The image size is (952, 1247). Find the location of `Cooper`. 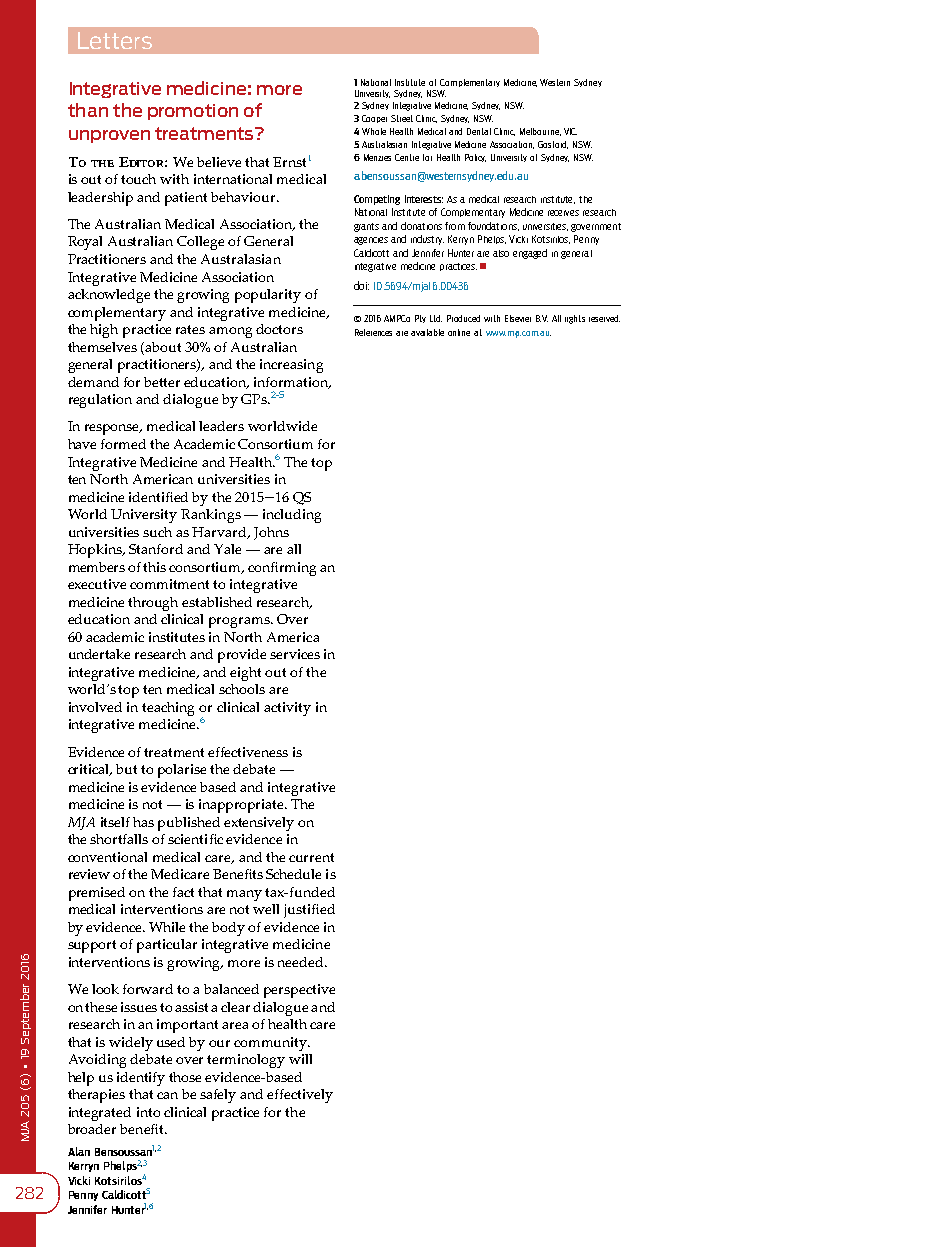

Cooper is located at coordinates (374, 119).
